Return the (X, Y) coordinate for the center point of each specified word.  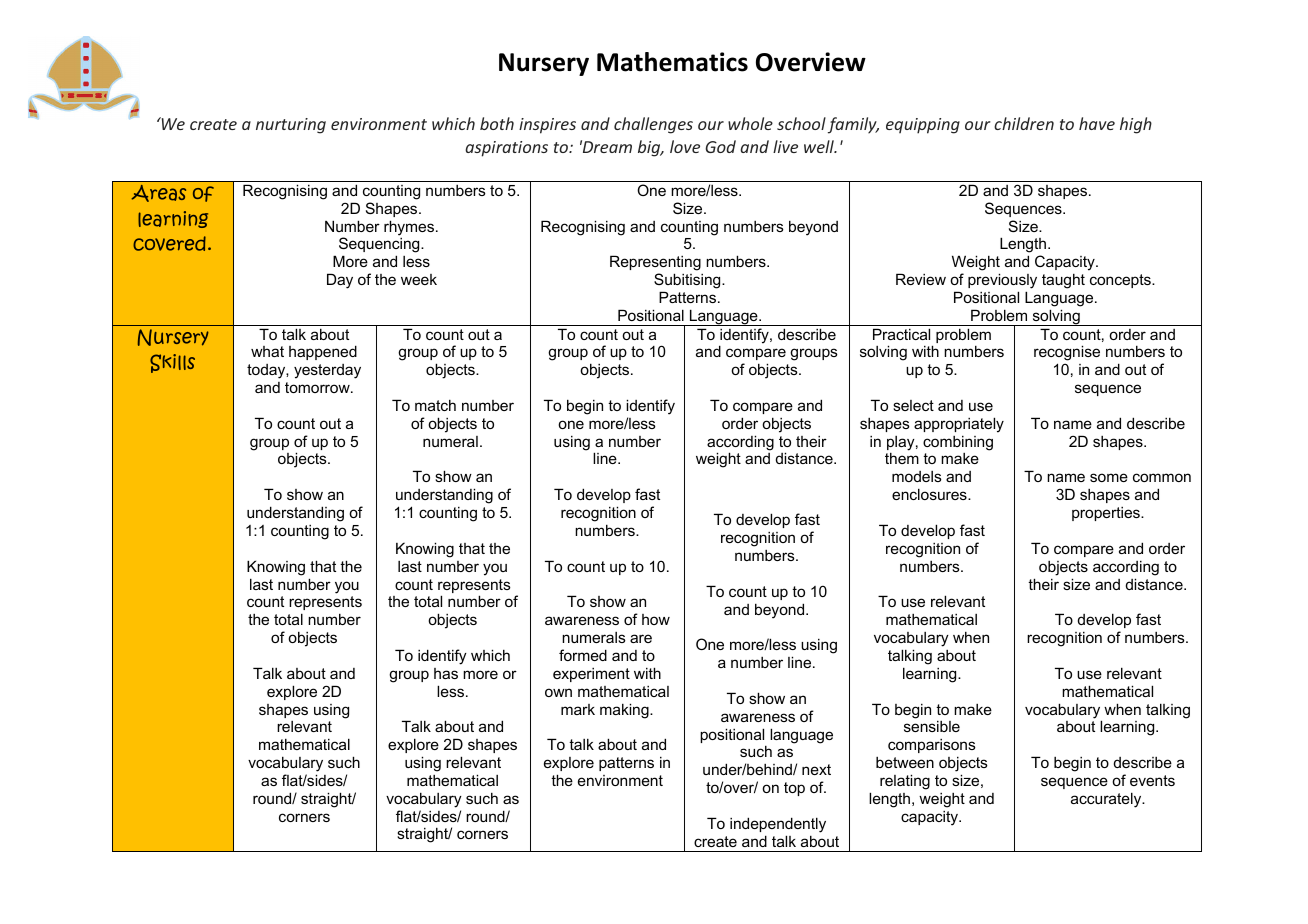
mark (578, 709)
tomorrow (318, 387)
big (650, 148)
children (1024, 123)
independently (778, 825)
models (917, 476)
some (1109, 477)
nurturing (291, 126)
